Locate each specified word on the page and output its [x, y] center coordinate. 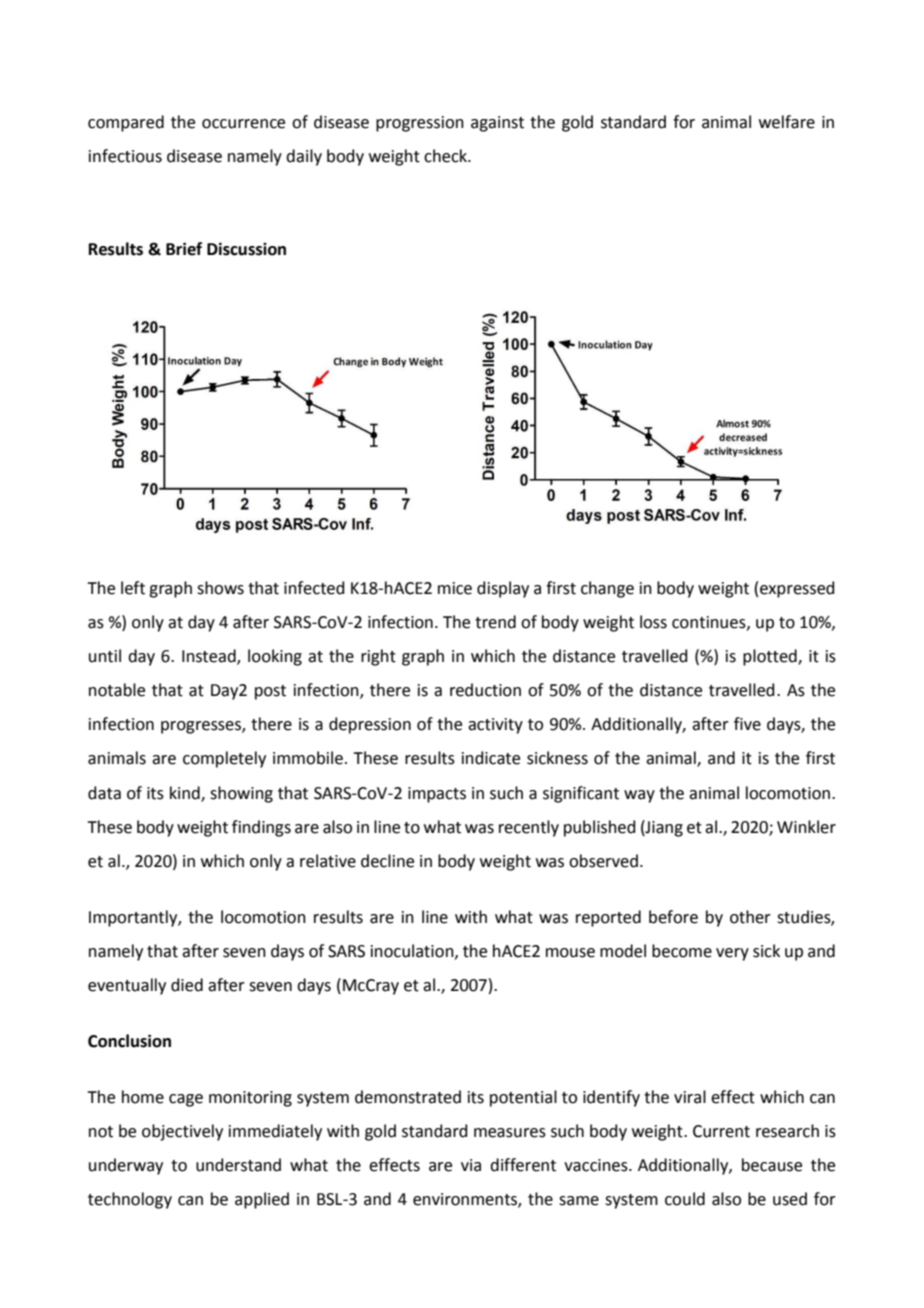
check [447, 156]
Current [721, 1131]
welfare [787, 122]
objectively [182, 1132]
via [471, 1165]
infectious [125, 156]
